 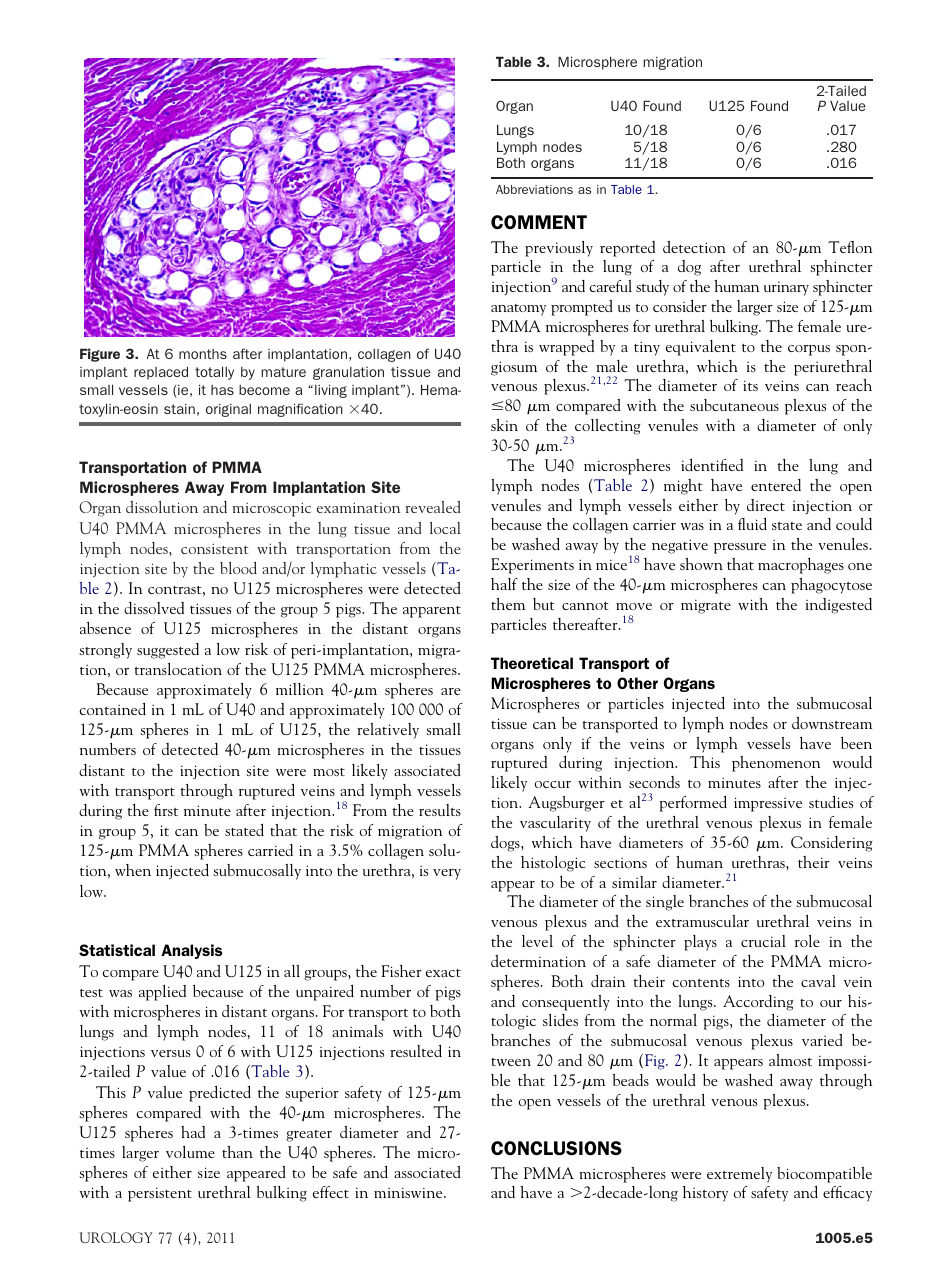 I want to click on urinary, so click(x=786, y=288).
